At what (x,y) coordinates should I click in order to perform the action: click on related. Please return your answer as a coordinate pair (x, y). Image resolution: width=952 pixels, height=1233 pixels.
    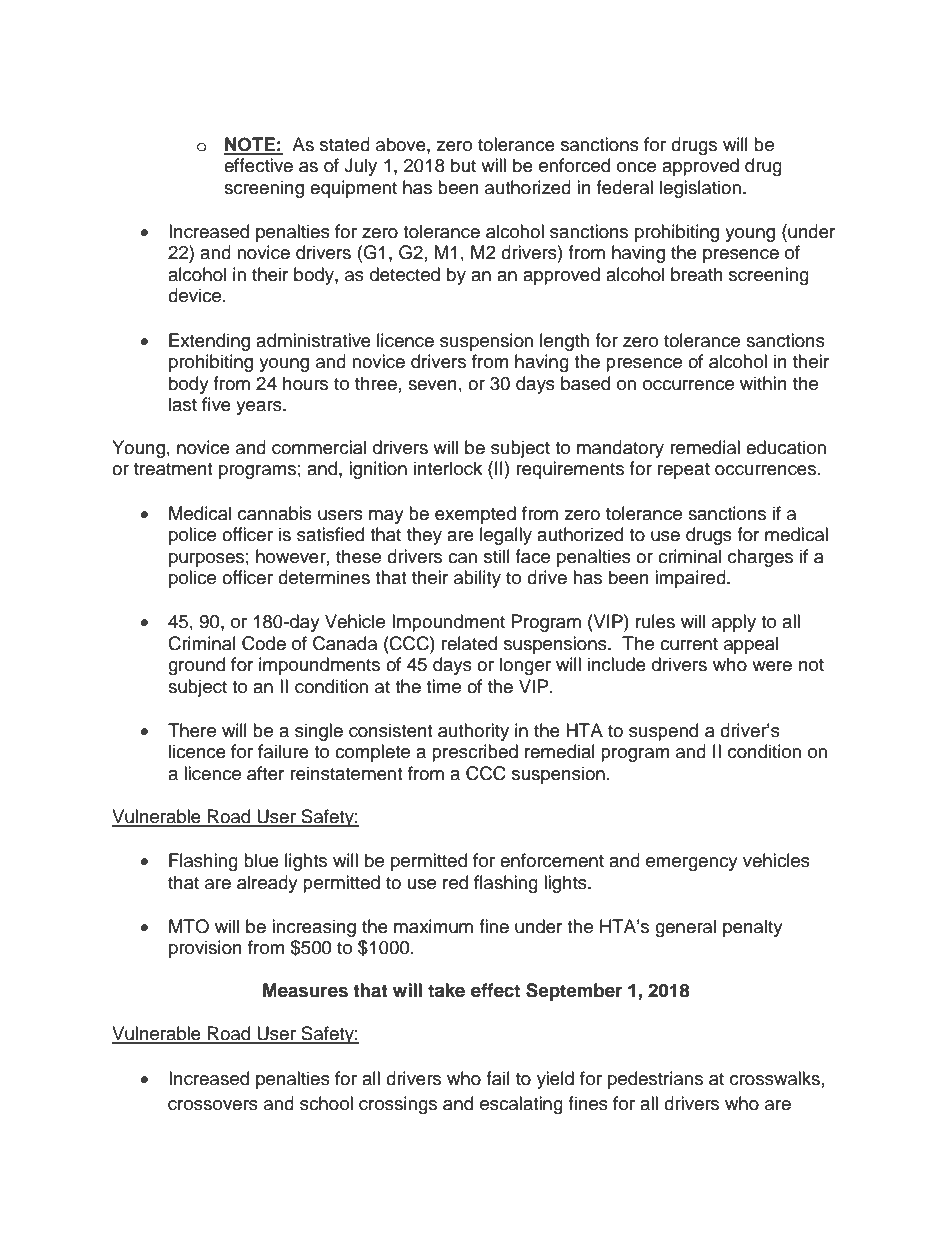
    Looking at the image, I should click on (469, 643).
